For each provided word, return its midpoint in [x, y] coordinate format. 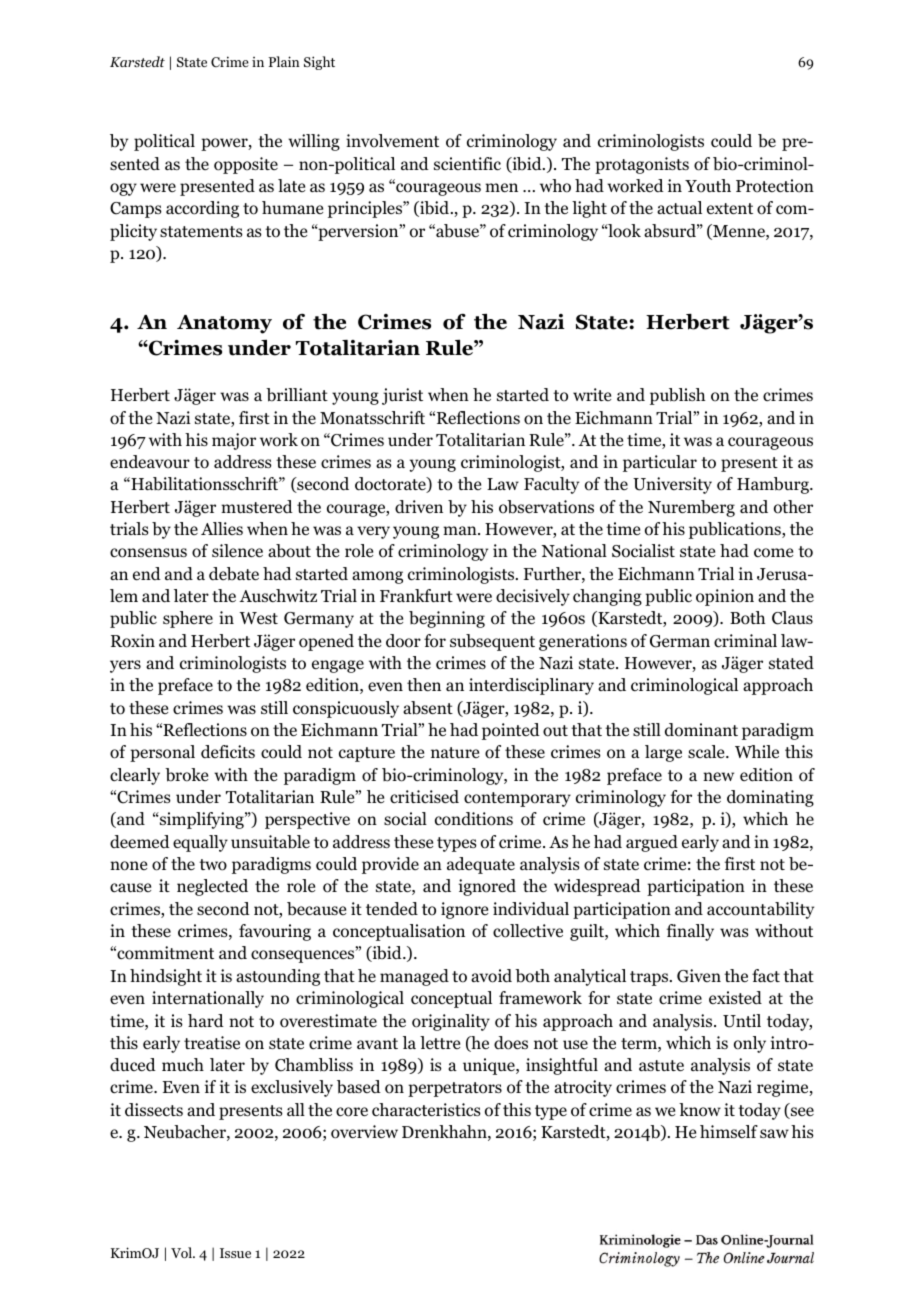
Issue [235, 1253]
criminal [745, 640]
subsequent [492, 642]
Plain [284, 61]
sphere [188, 619]
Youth [708, 186]
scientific [467, 164]
